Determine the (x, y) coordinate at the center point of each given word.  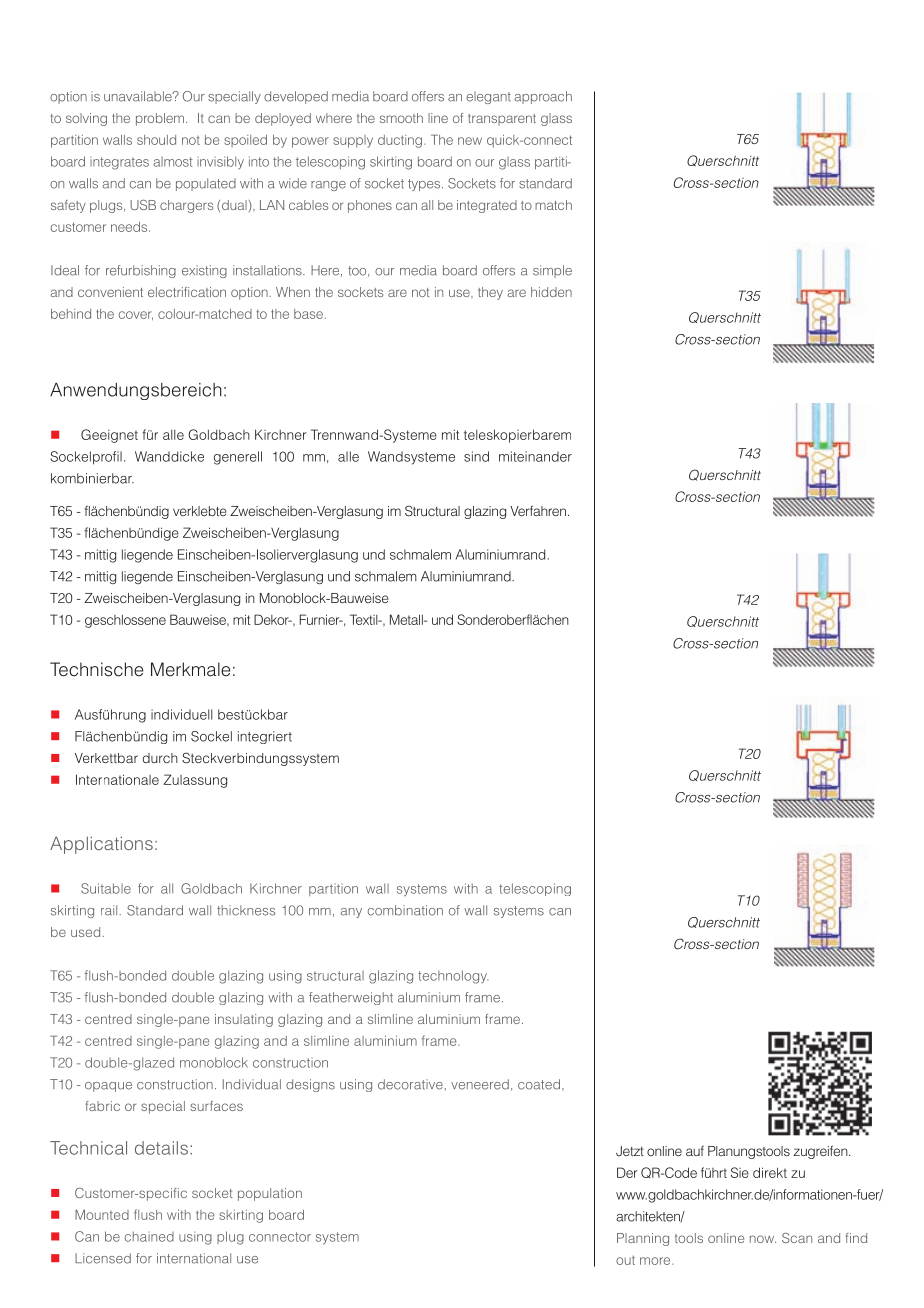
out (625, 1260)
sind (476, 456)
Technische (96, 669)
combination (405, 910)
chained (149, 1236)
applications (101, 845)
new (470, 141)
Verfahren (538, 510)
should (156, 140)
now (763, 1239)
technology (453, 977)
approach (543, 97)
